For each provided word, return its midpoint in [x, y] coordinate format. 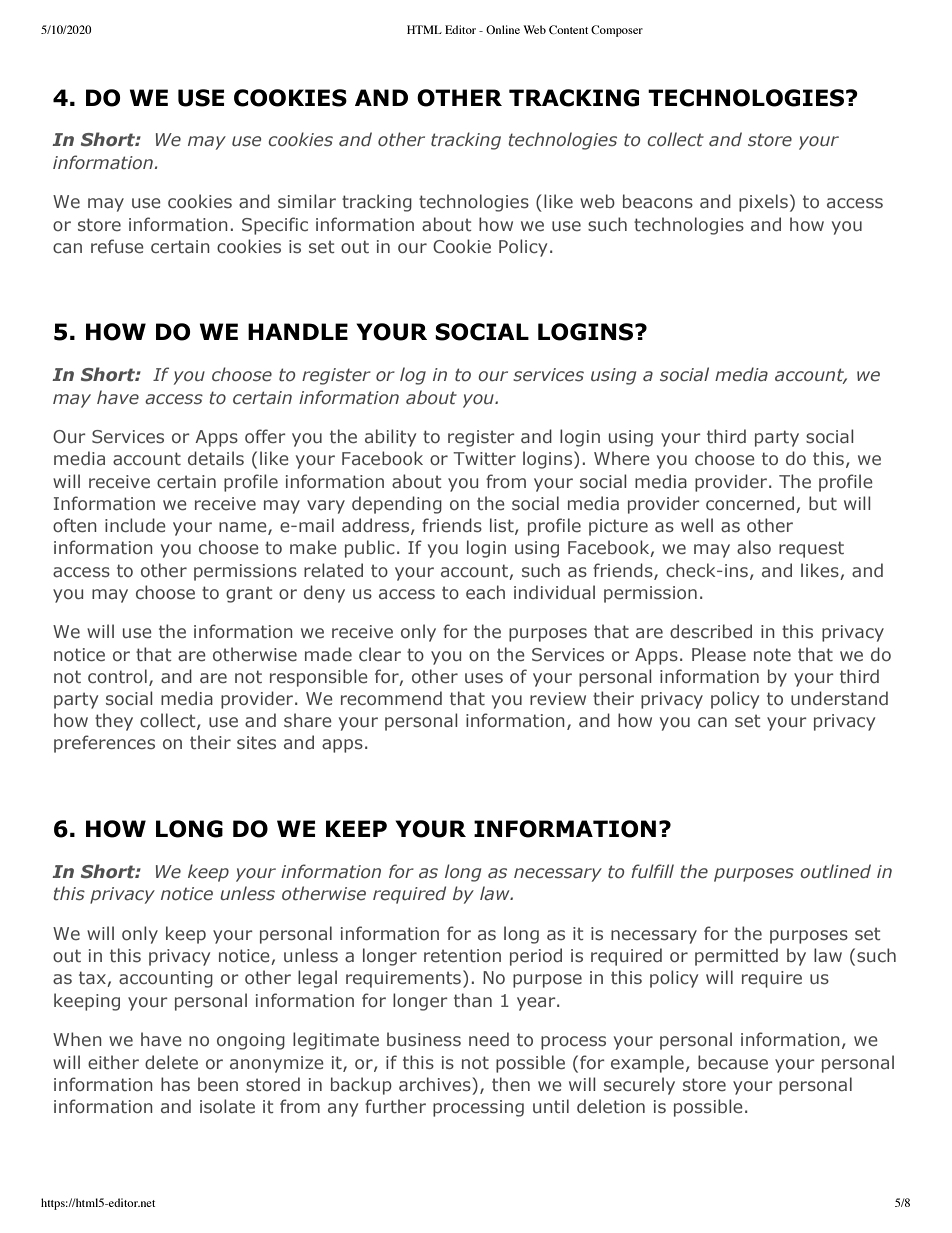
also [754, 547]
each [485, 592]
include [135, 525]
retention [462, 956]
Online [503, 29]
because [733, 1062]
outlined [835, 871]
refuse [117, 246]
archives [436, 1084]
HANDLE [298, 331]
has [175, 1084]
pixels [763, 203]
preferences [104, 744]
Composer [617, 31]
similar [307, 201]
